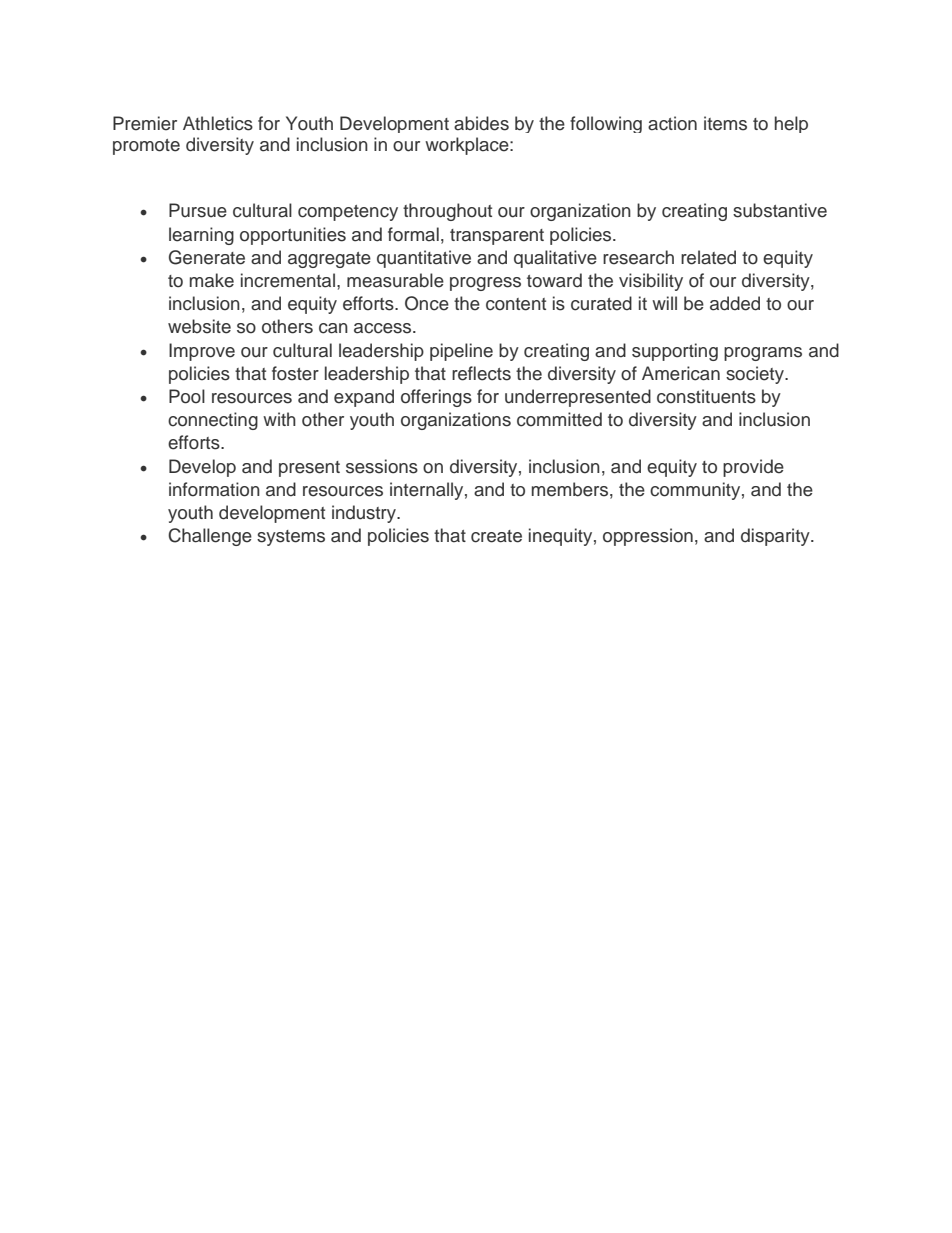 The height and width of the image is (1233, 952). What do you see at coordinates (481, 123) in the image?
I see `abides` at bounding box center [481, 123].
